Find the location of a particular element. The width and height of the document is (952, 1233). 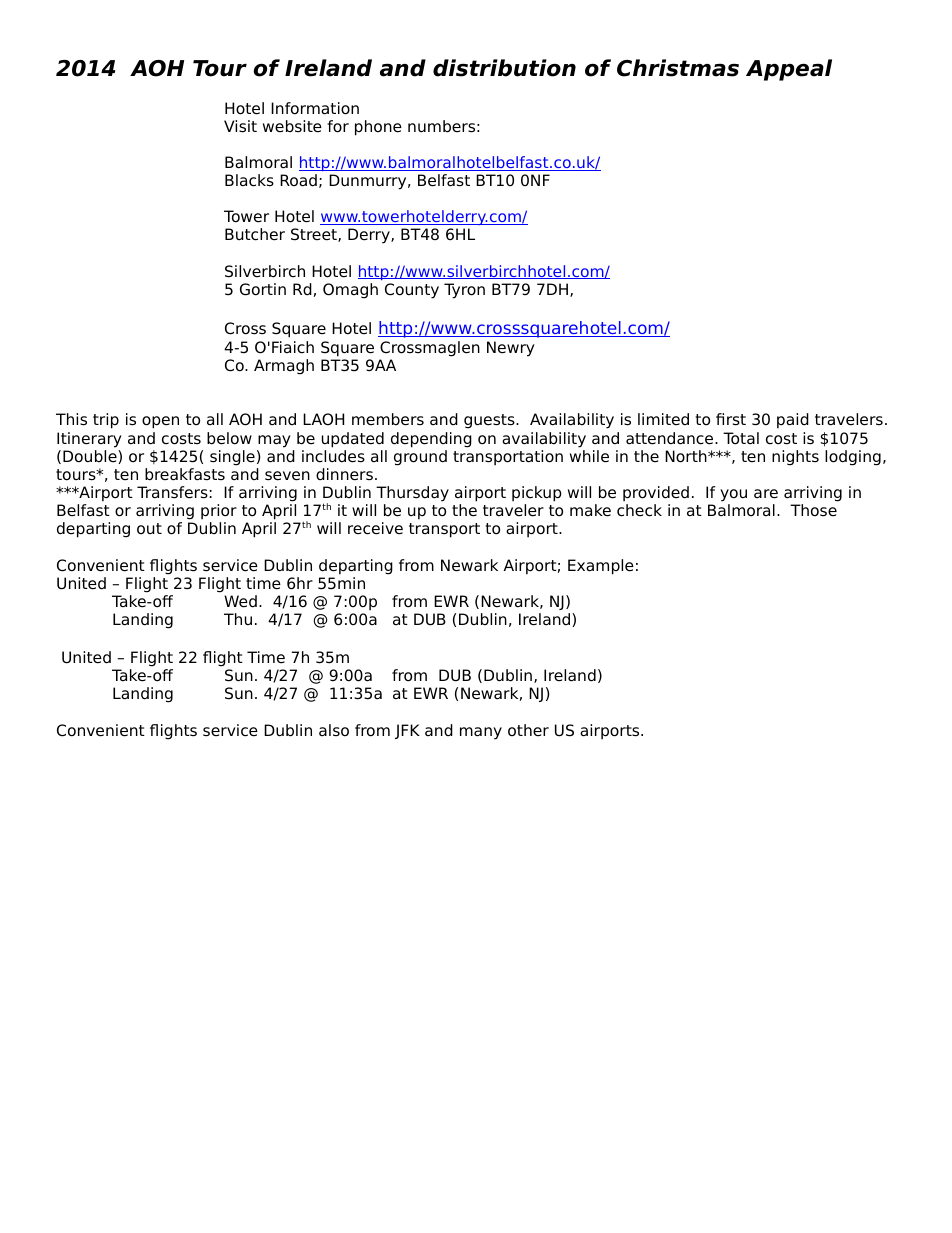

Appeal is located at coordinates (789, 70).
